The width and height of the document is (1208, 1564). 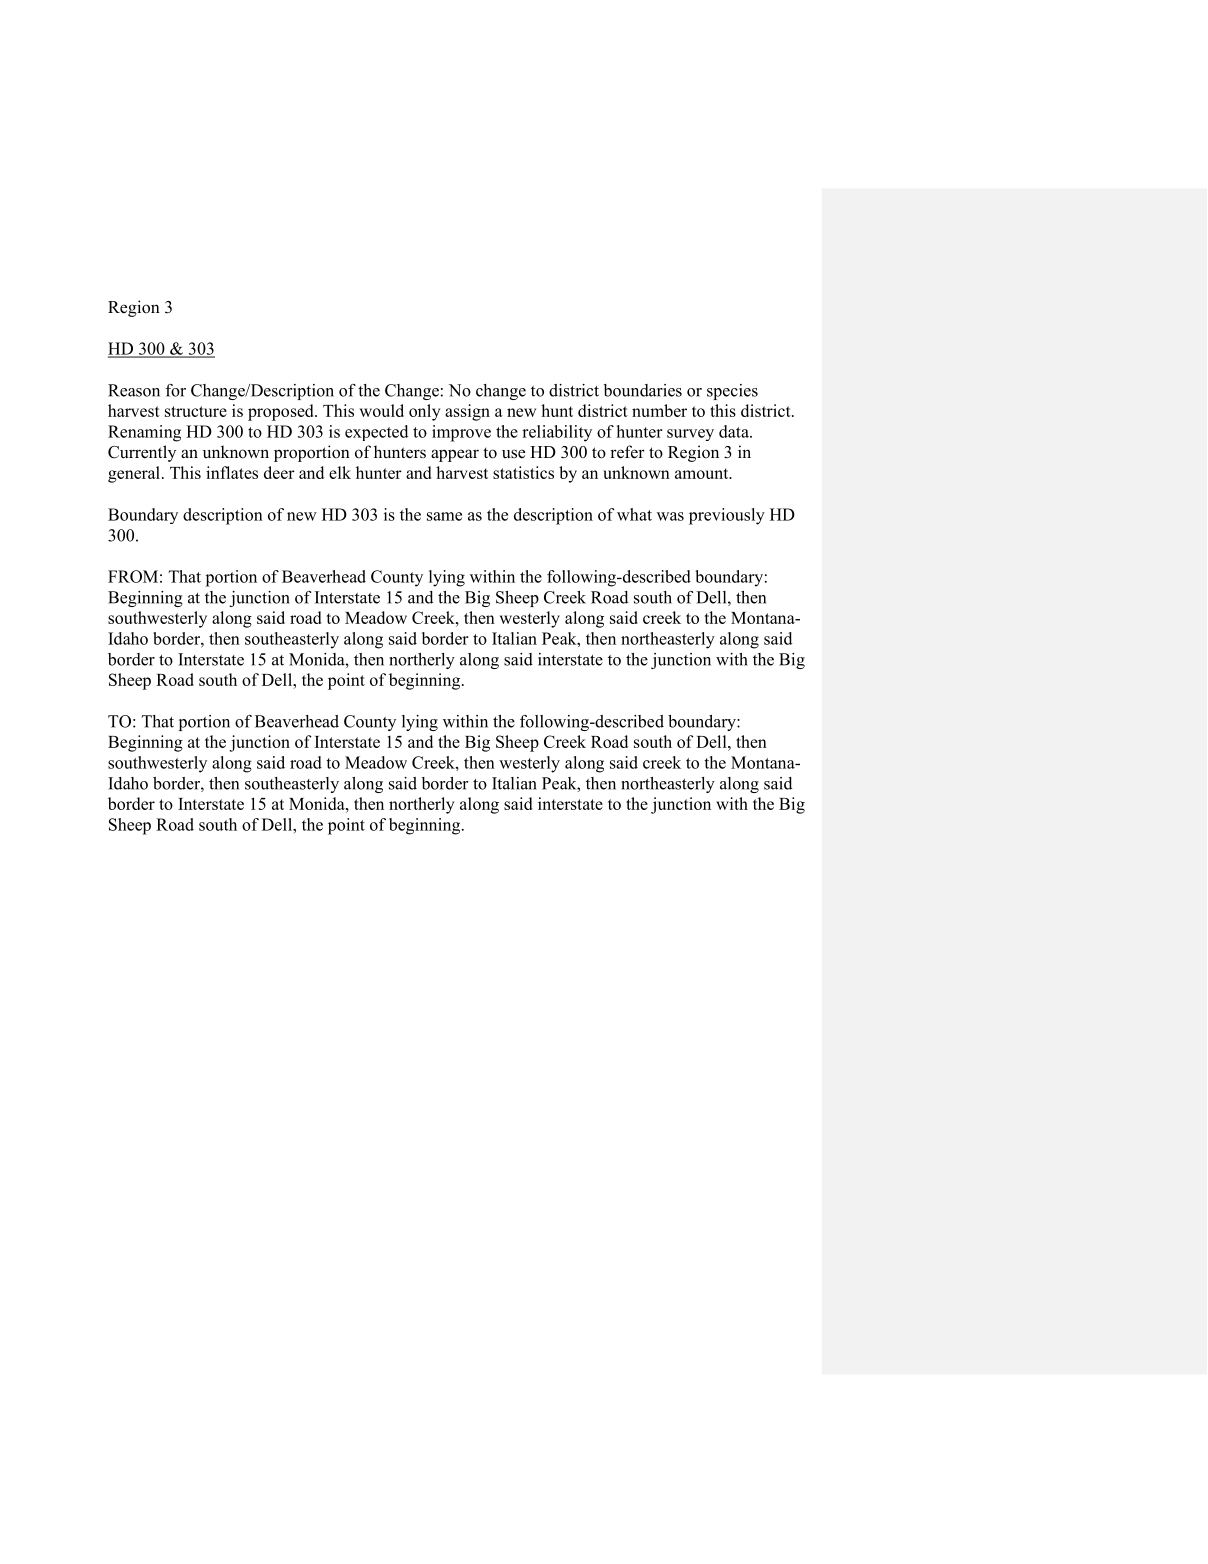 I want to click on for, so click(x=175, y=390).
